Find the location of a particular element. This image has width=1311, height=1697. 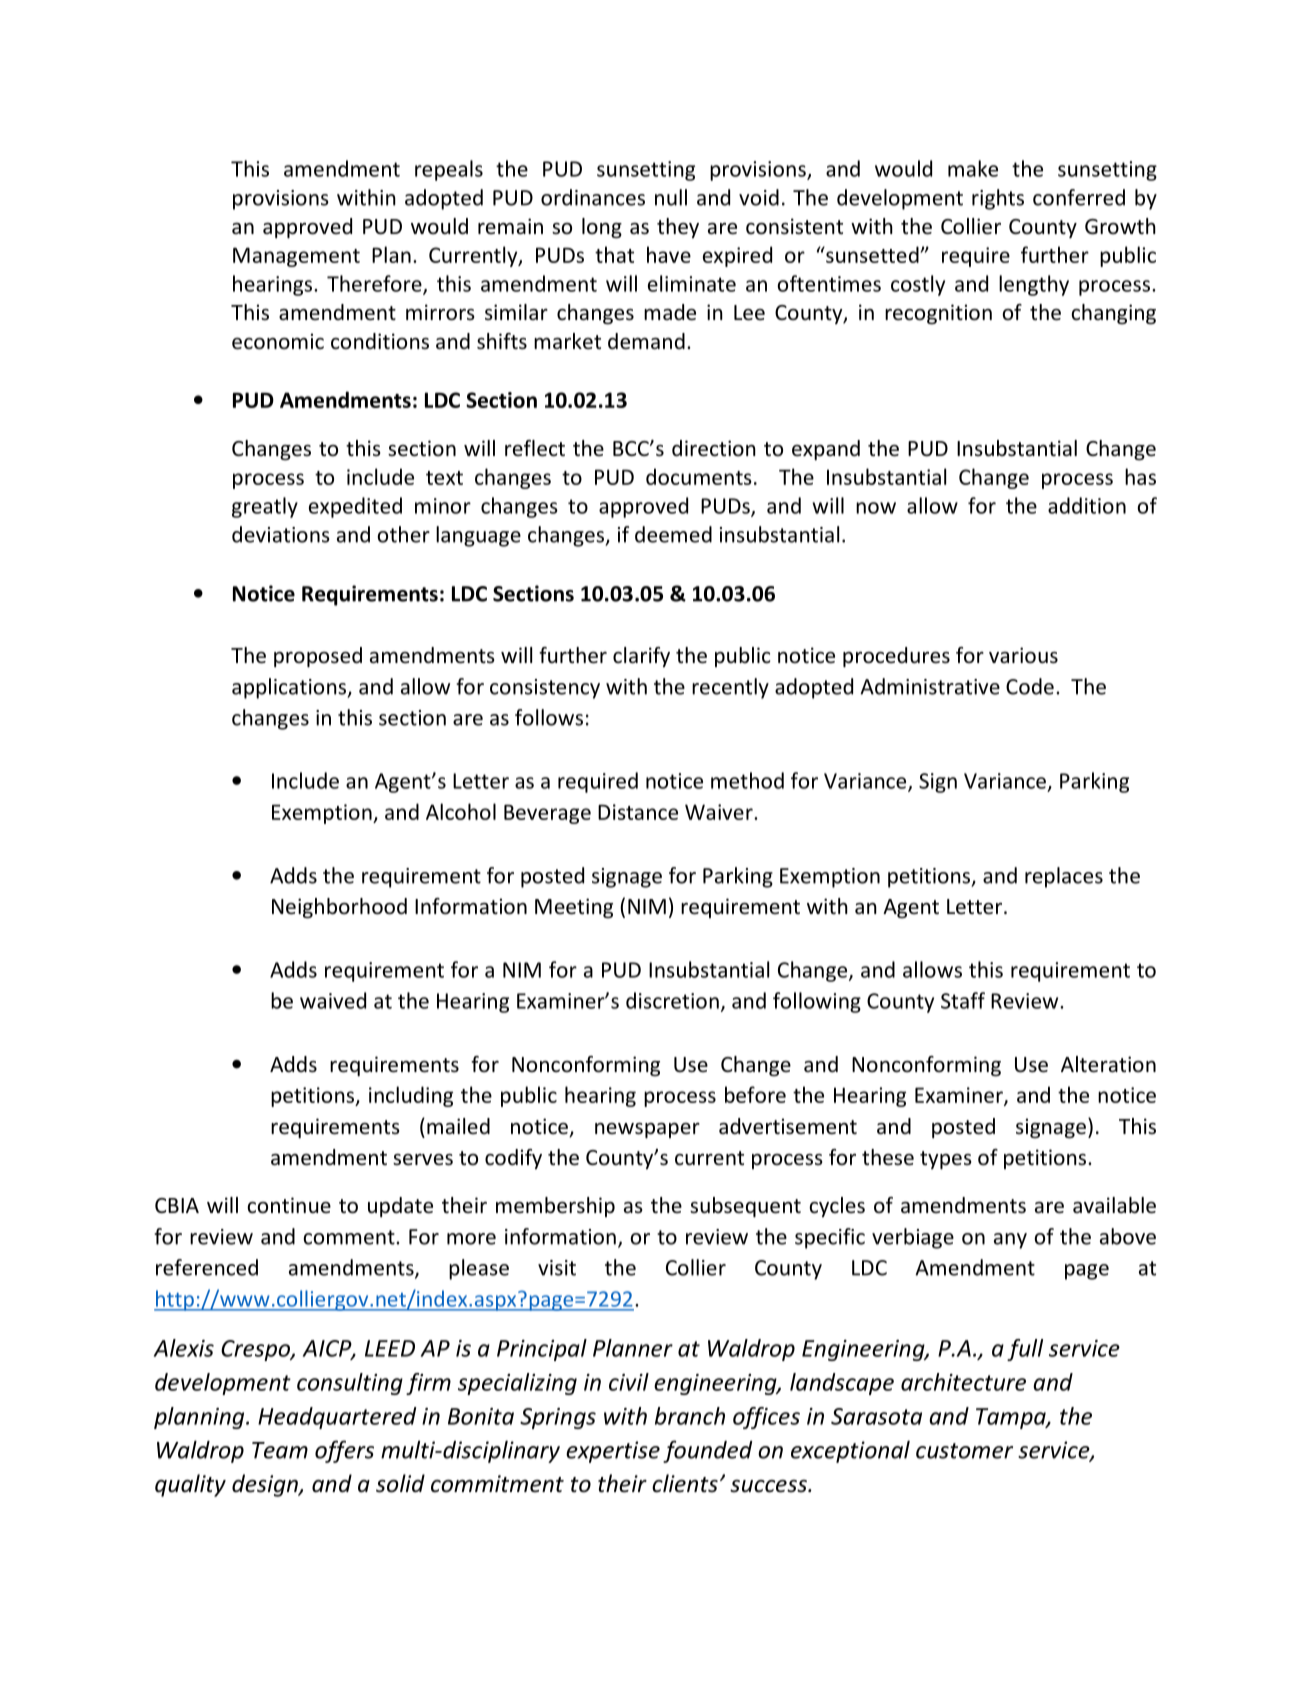

customer is located at coordinates (964, 1451).
